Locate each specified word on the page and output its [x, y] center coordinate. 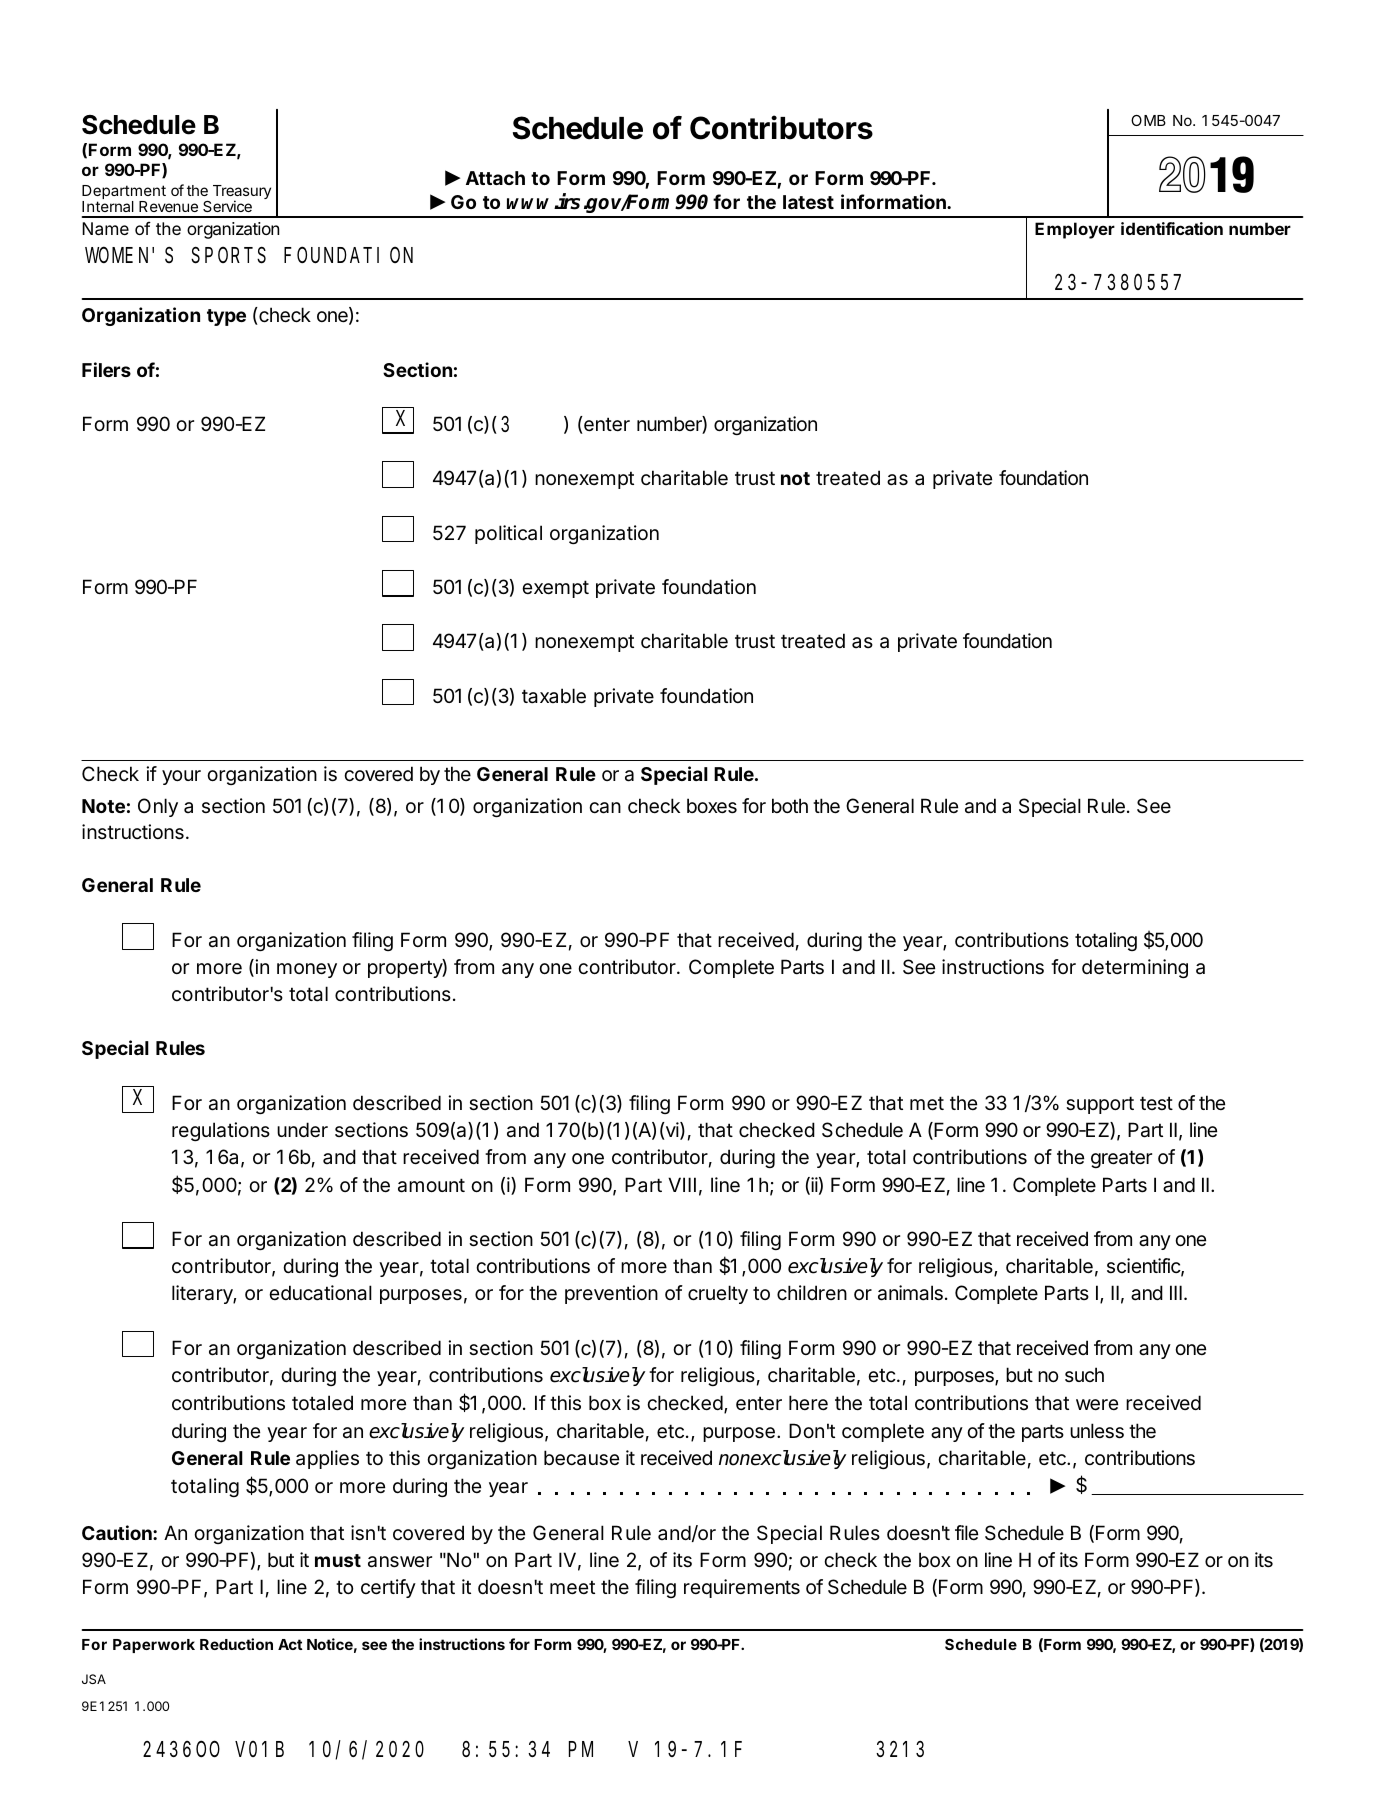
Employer [1075, 230]
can [605, 808]
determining [1135, 968]
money [307, 970]
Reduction [236, 1644]
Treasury [242, 193]
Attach [495, 178]
